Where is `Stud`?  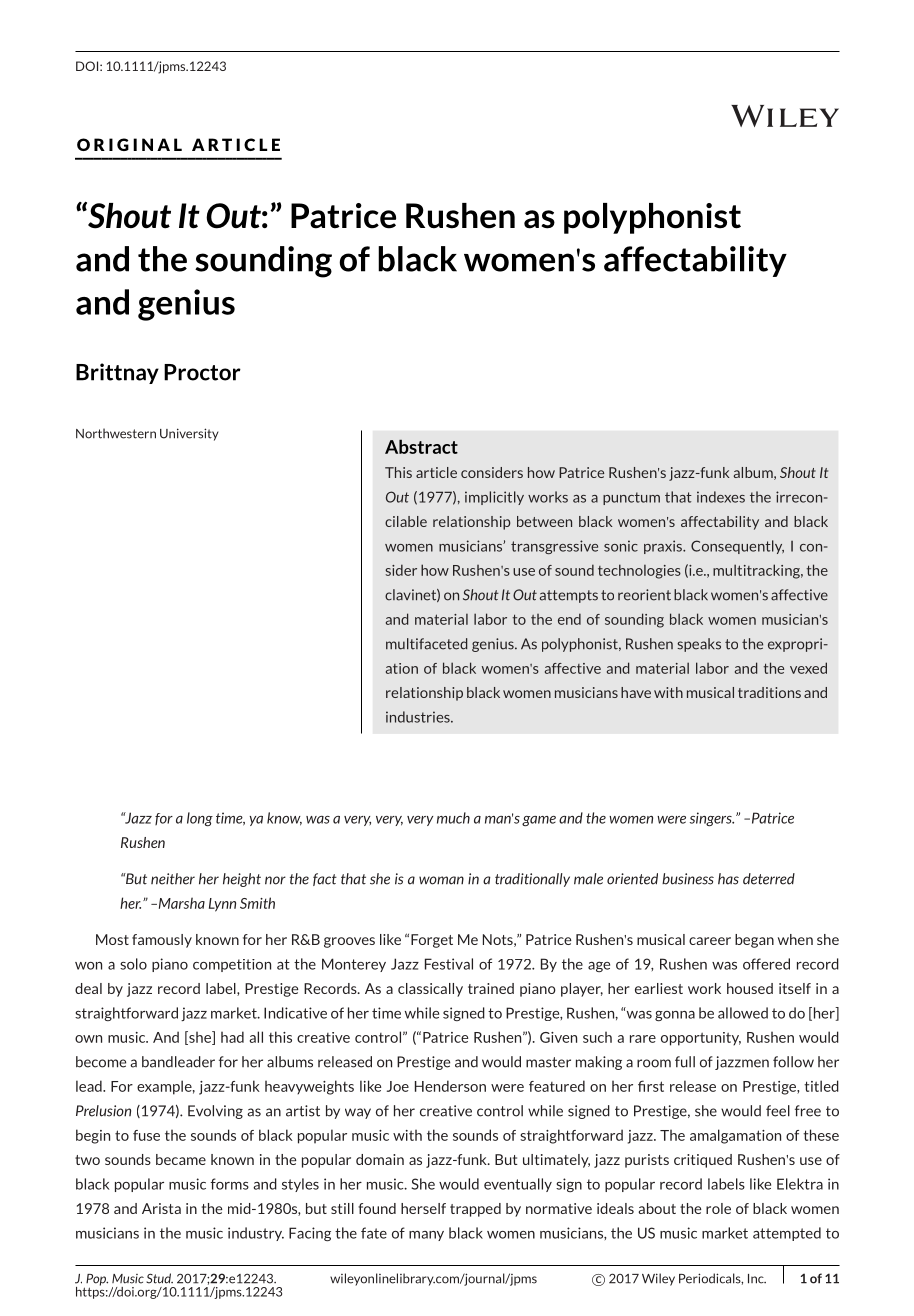 Stud is located at coordinates (159, 1278).
